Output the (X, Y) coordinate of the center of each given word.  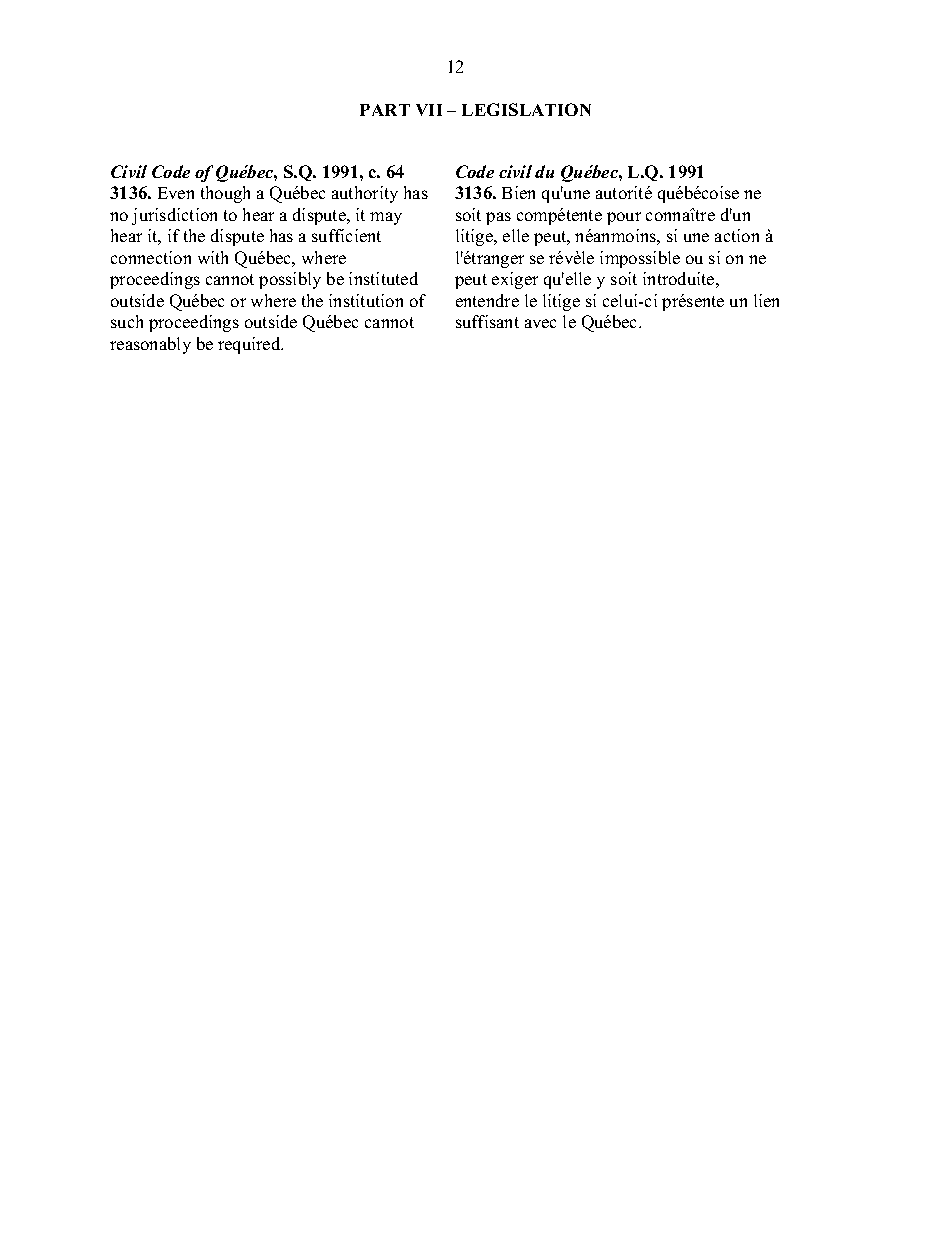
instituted (383, 278)
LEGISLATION (526, 109)
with (213, 257)
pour (624, 218)
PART (385, 110)
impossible (640, 259)
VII (429, 110)
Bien (518, 192)
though (225, 194)
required (250, 345)
